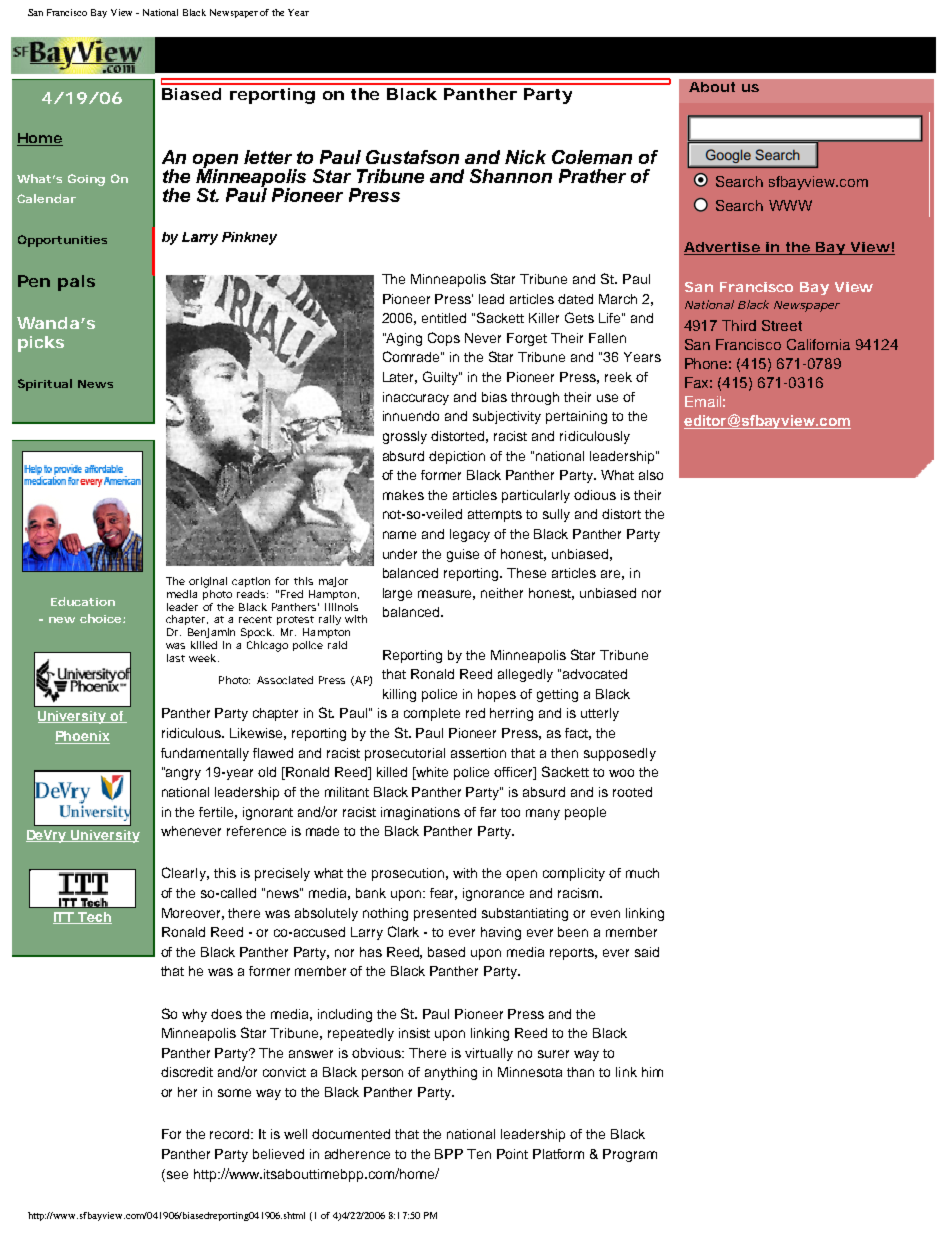 This page has width=952, height=1233. Describe the element at coordinates (511, 176) in the page. I see `Shannon` at that location.
